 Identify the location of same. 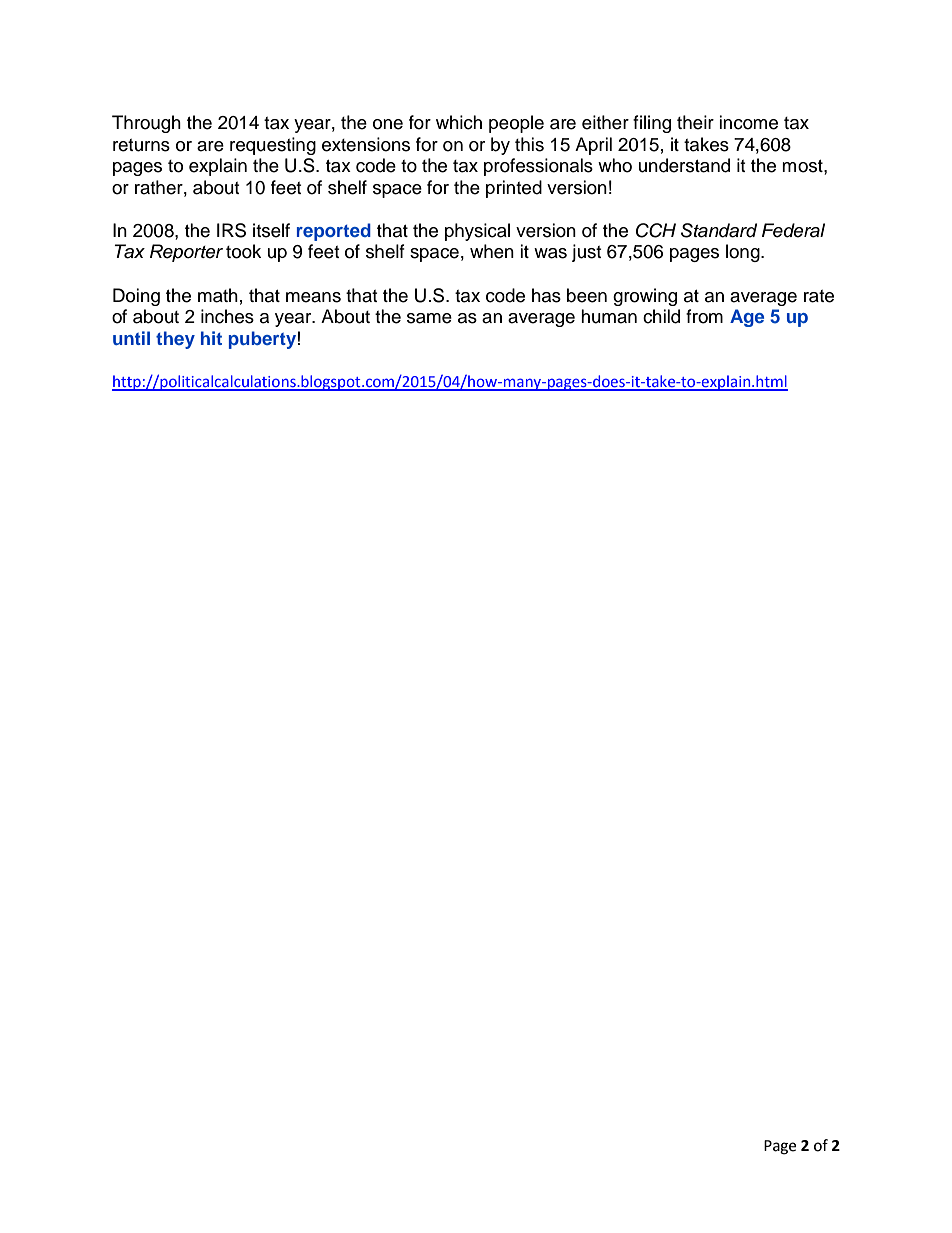
(429, 318).
